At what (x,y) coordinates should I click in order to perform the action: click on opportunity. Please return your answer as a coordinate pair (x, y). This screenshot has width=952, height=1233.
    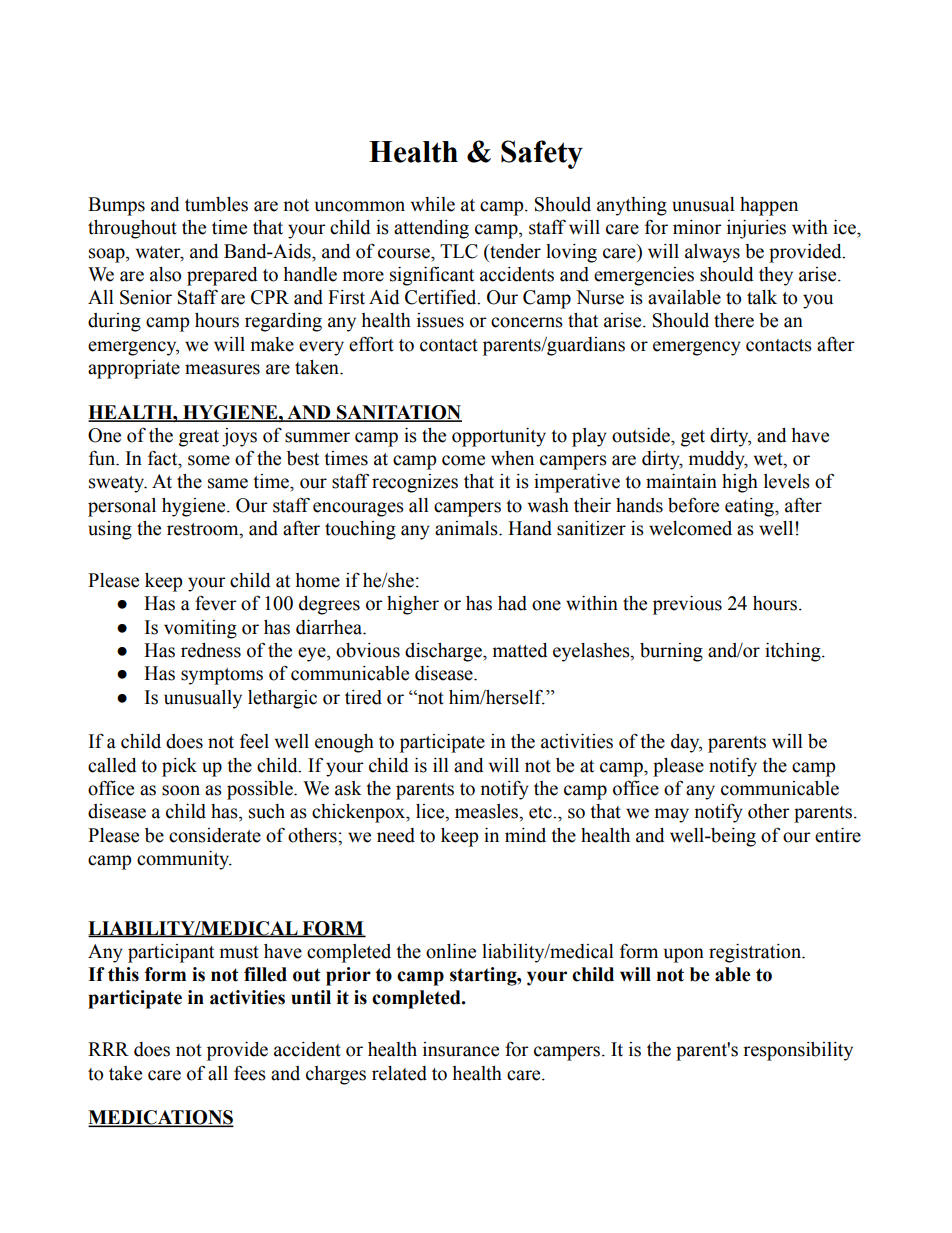
    Looking at the image, I should click on (499, 437).
